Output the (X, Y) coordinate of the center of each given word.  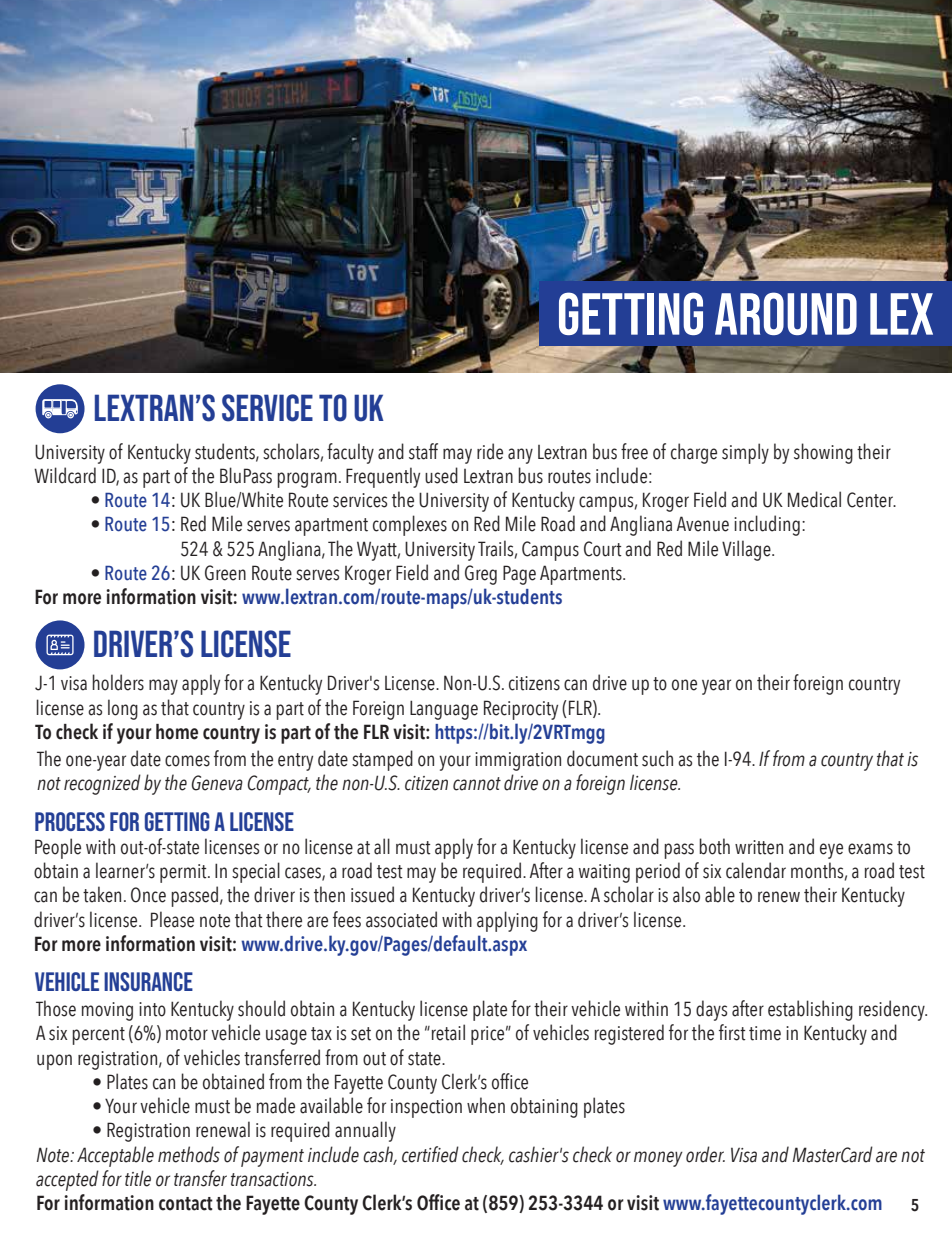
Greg (481, 575)
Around (786, 313)
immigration (518, 761)
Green (225, 573)
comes (187, 761)
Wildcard (65, 475)
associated (401, 919)
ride (490, 451)
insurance (148, 981)
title (138, 1178)
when (486, 1105)
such (657, 758)
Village (747, 550)
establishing (810, 1010)
